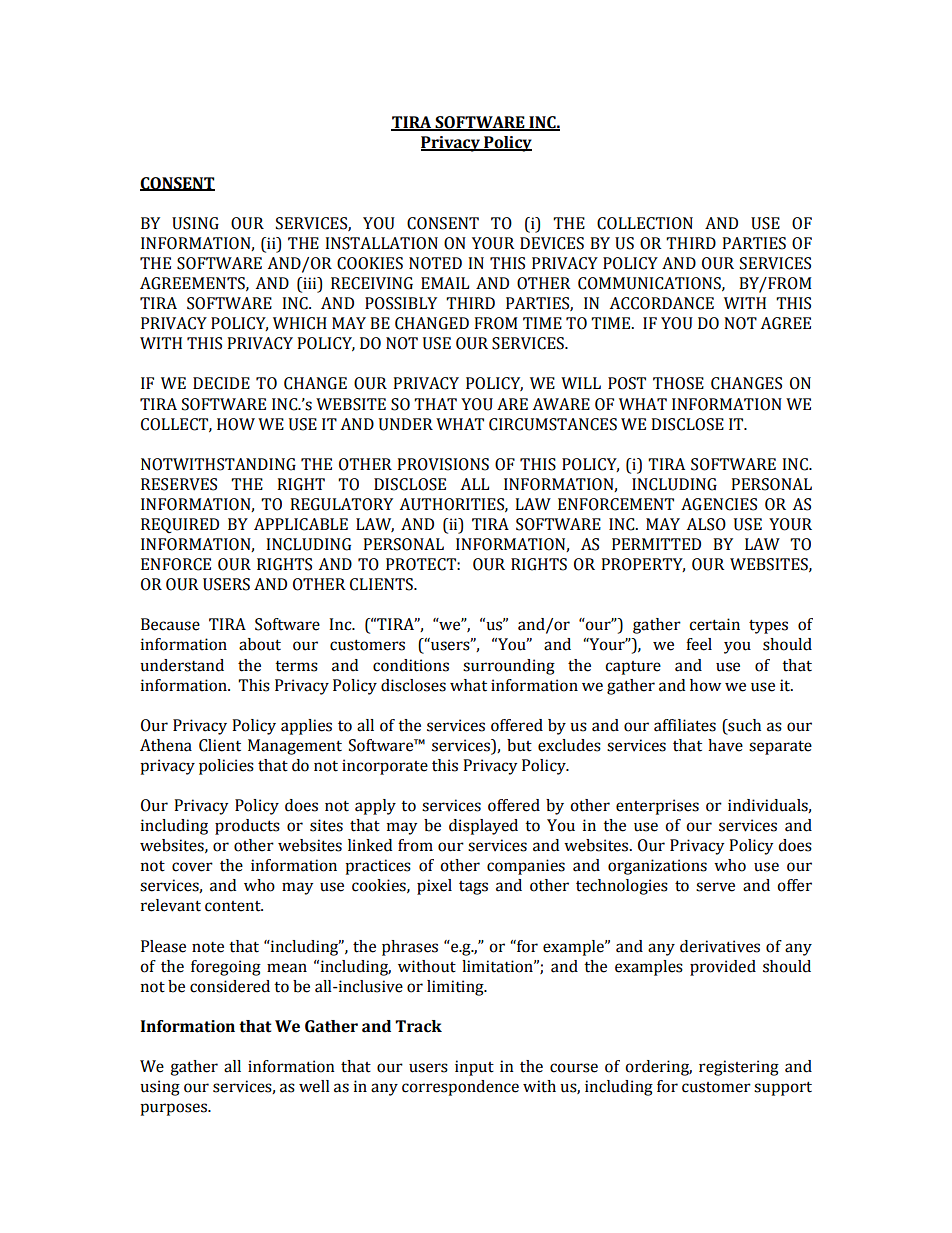  What do you see at coordinates (174, 1109) in the screenshot?
I see `purposes` at bounding box center [174, 1109].
